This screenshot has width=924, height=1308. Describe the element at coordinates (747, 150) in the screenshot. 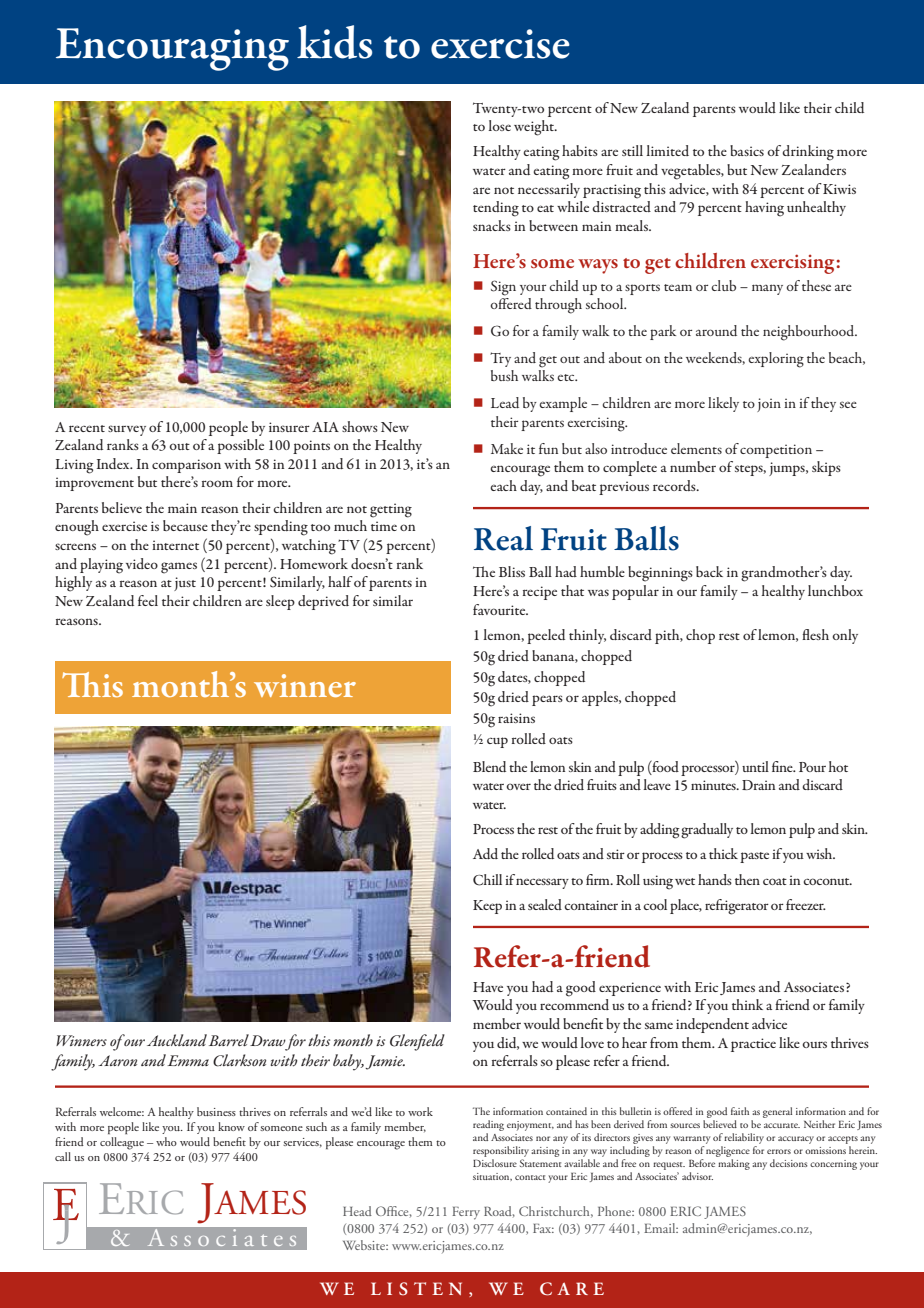

I see `basics` at that location.
